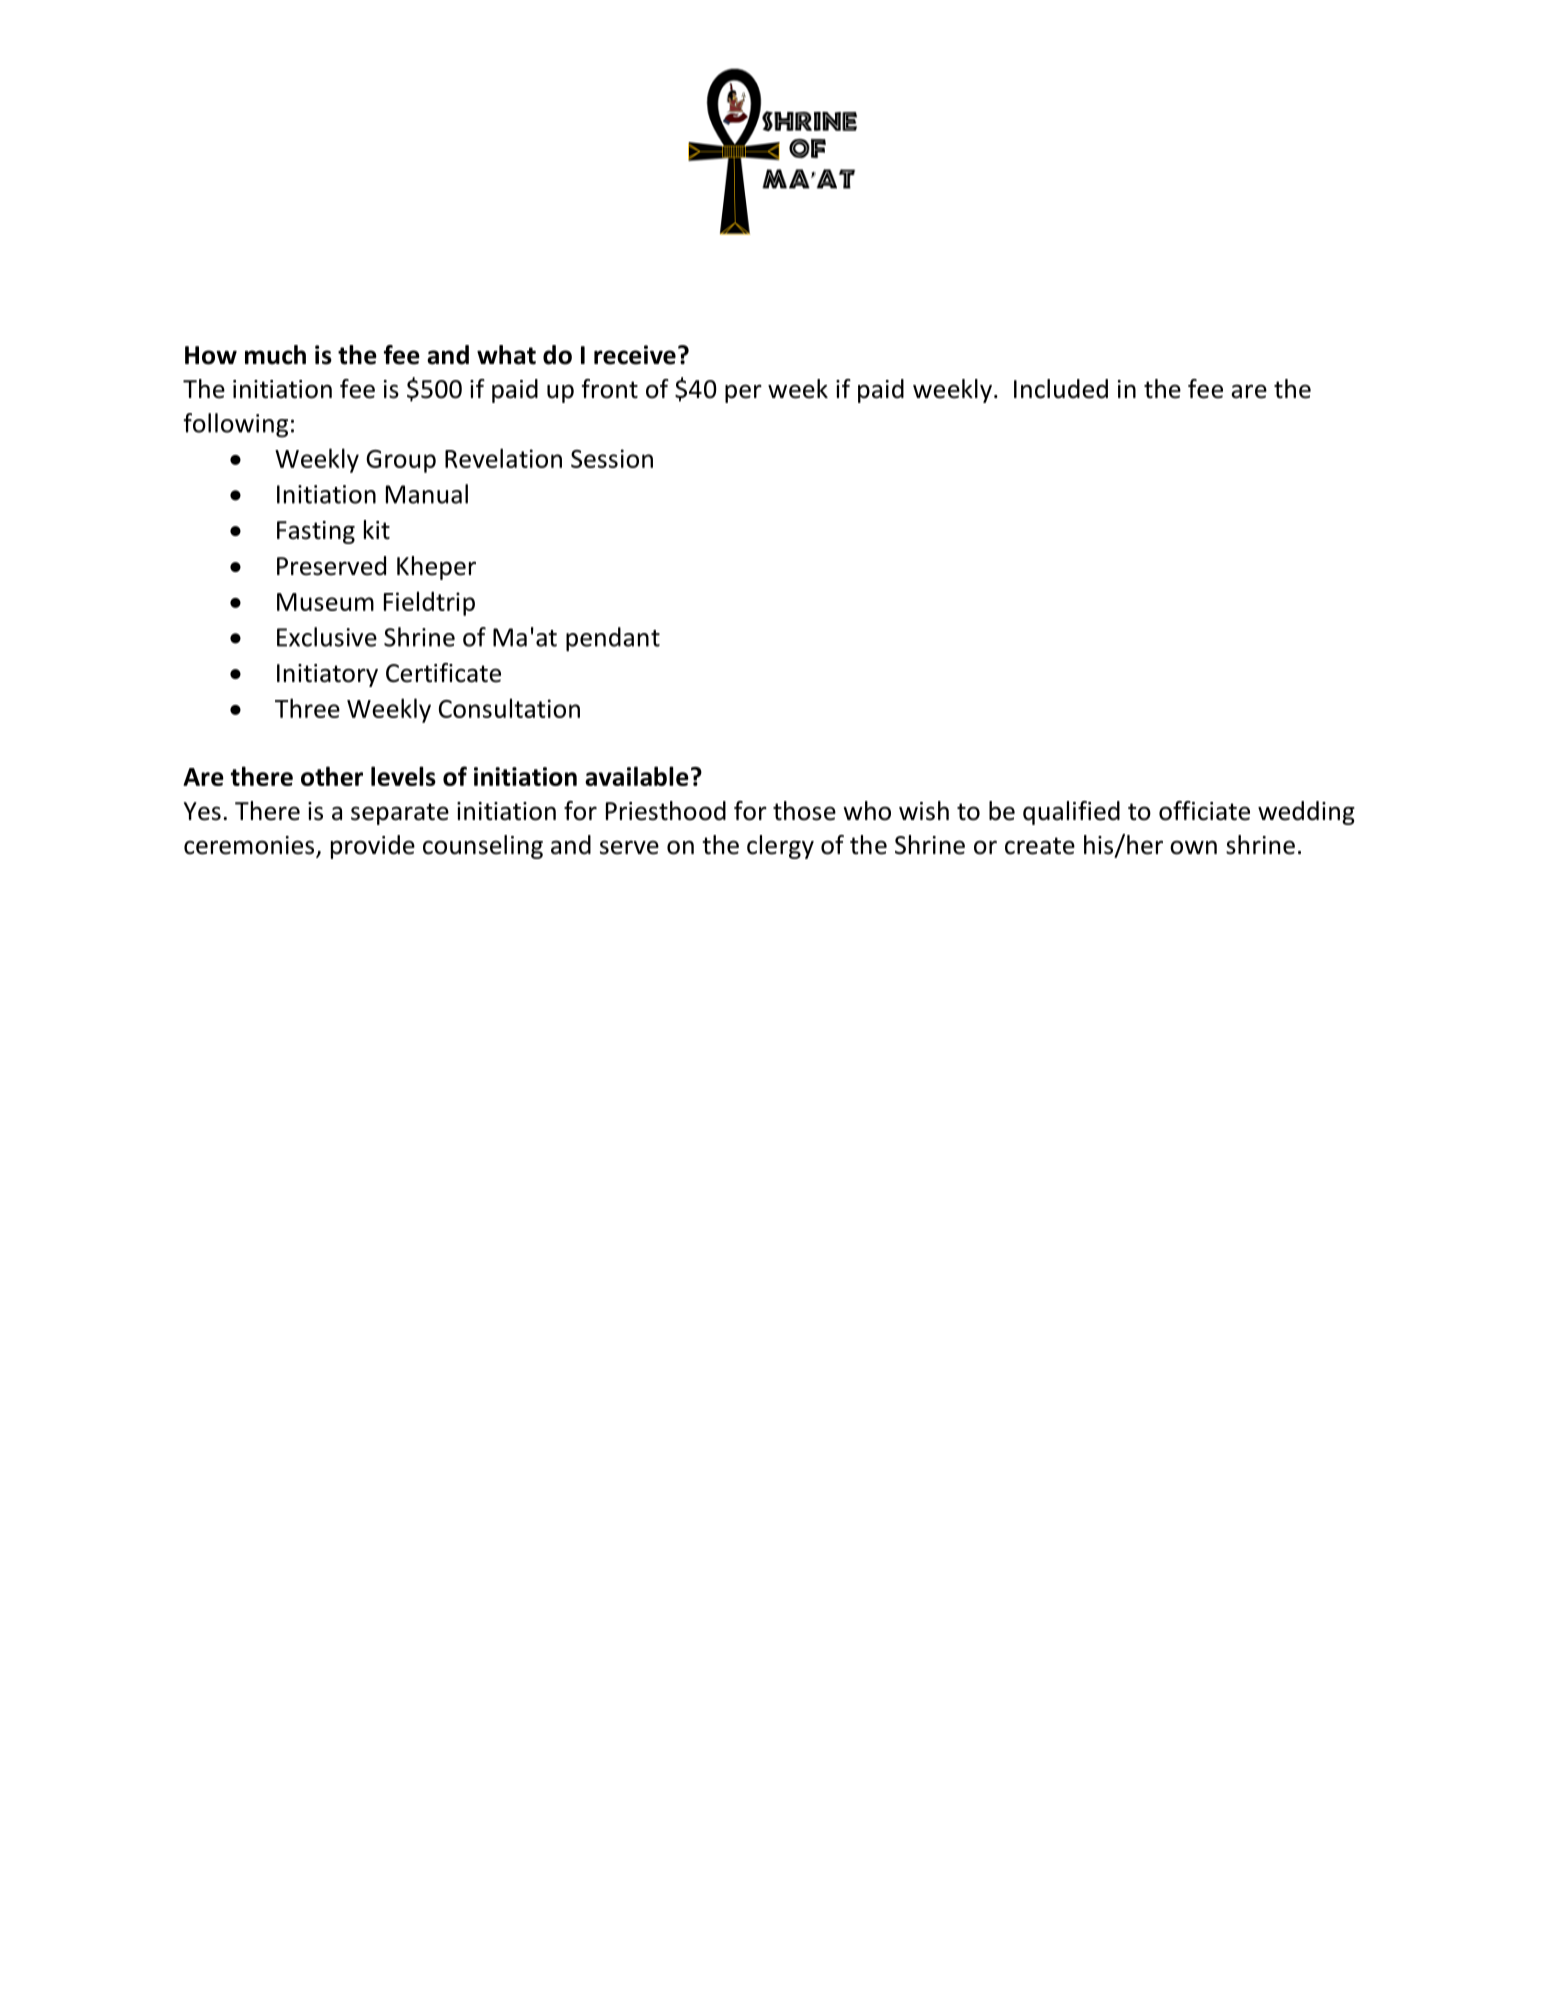  I want to click on Certificate, so click(443, 673).
